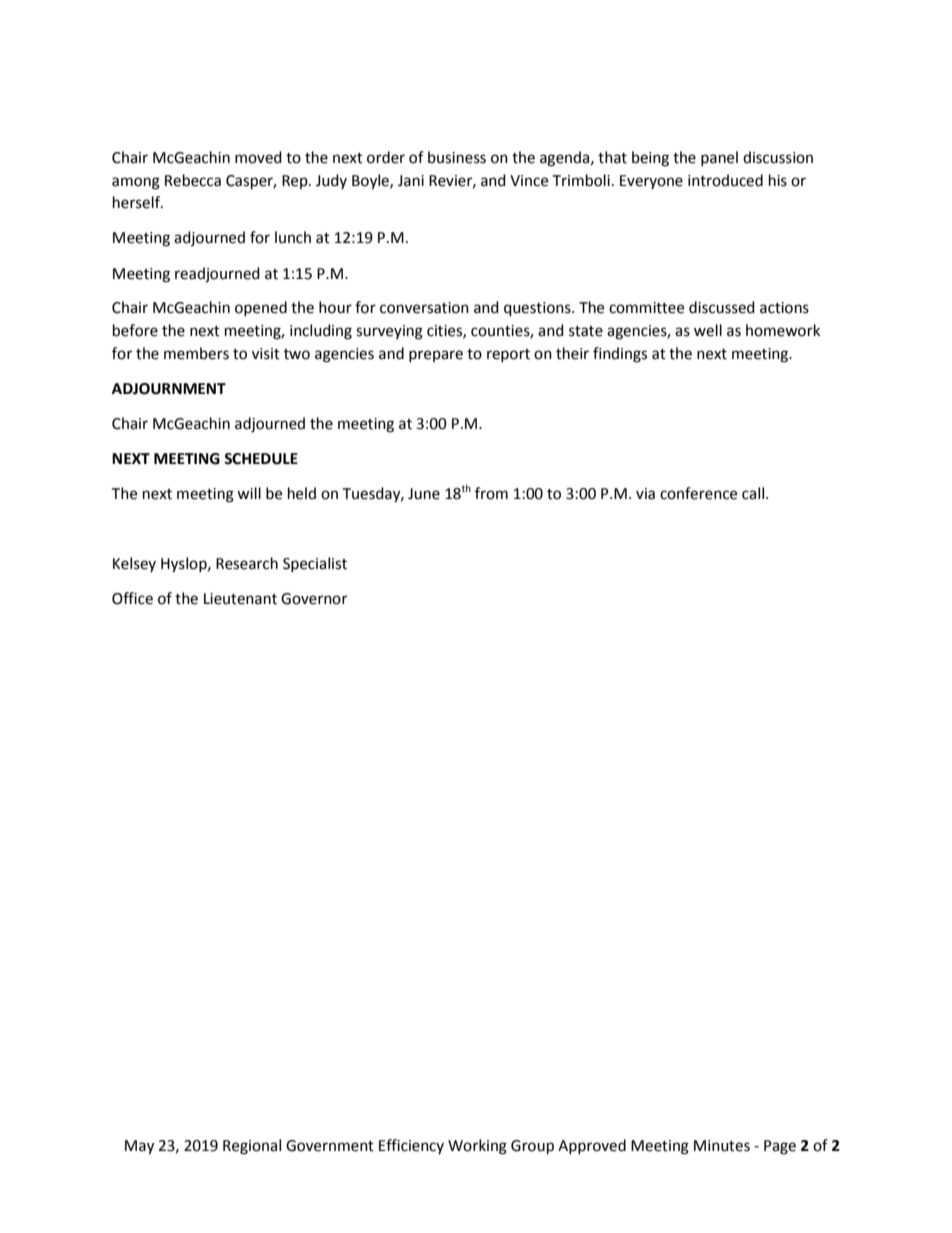 Image resolution: width=952 pixels, height=1233 pixels. Describe the element at coordinates (457, 157) in the image. I see `business` at that location.
